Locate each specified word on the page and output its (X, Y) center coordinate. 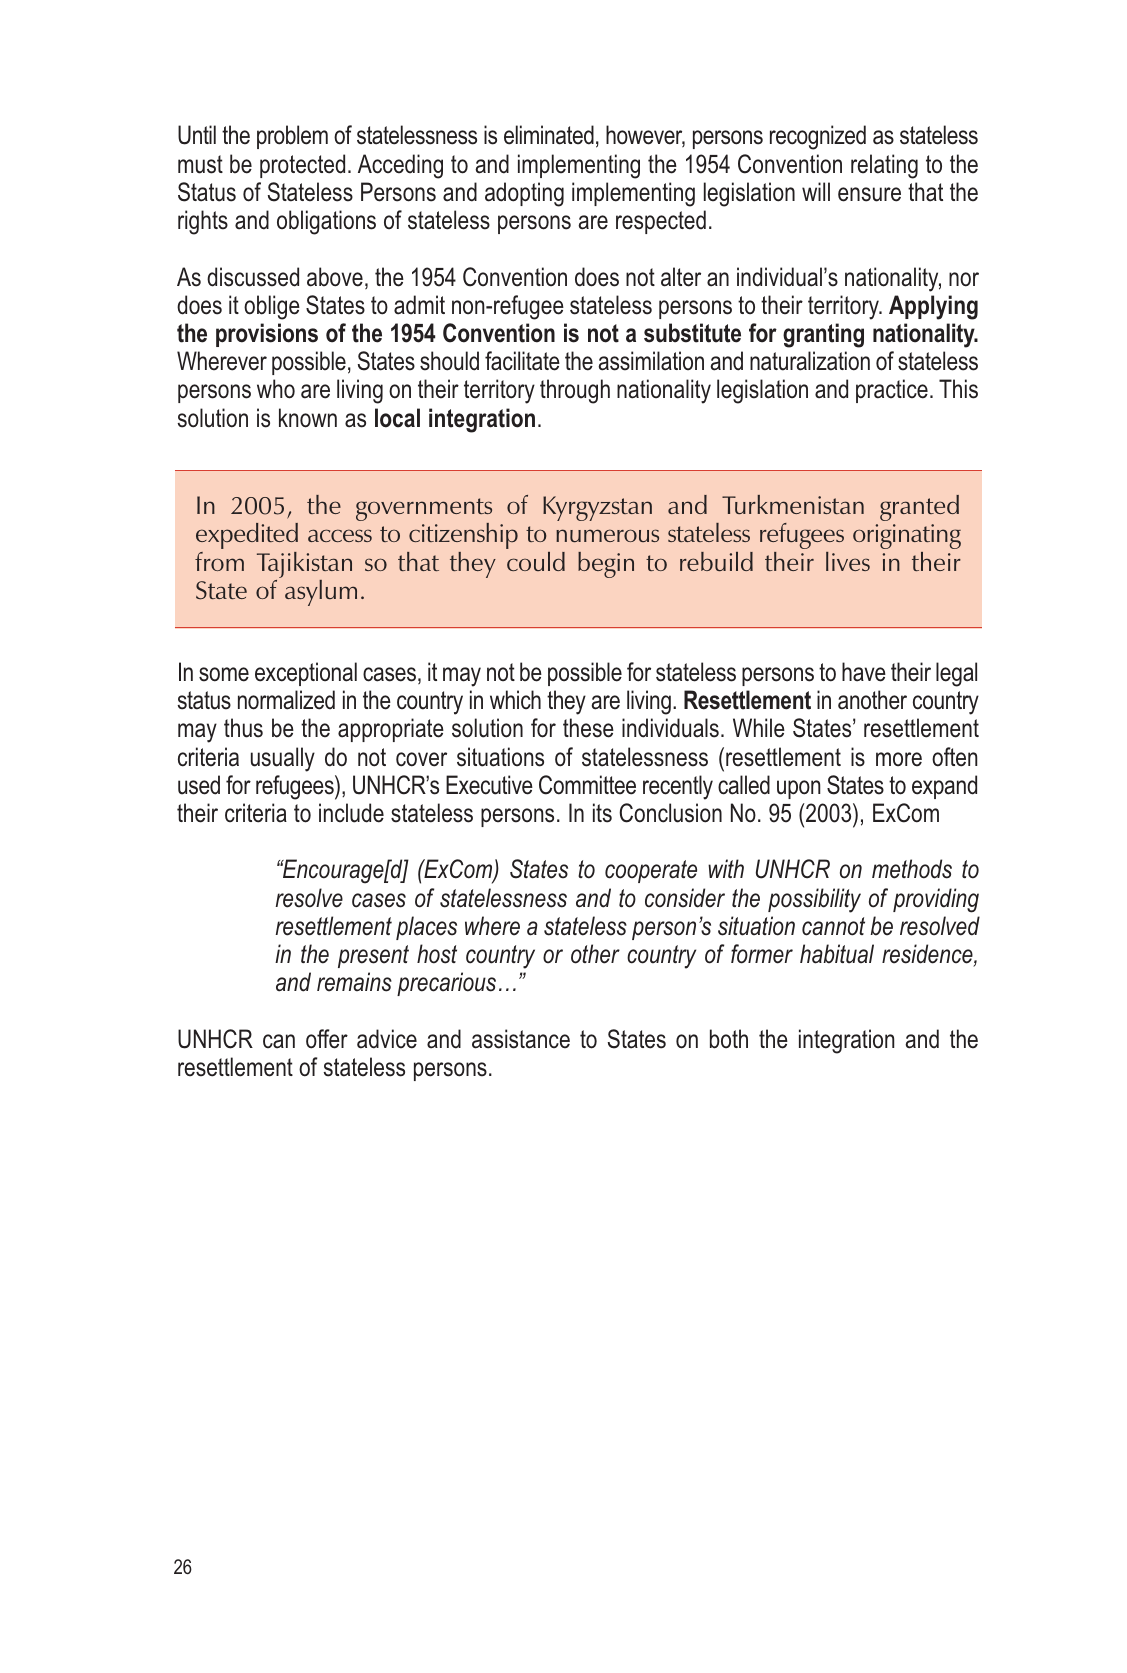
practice (892, 391)
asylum (321, 593)
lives (848, 561)
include (351, 813)
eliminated (549, 135)
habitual (837, 954)
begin (606, 565)
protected (302, 166)
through (575, 391)
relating (884, 166)
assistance (521, 1039)
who (276, 389)
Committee (587, 785)
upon (798, 789)
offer (327, 1039)
